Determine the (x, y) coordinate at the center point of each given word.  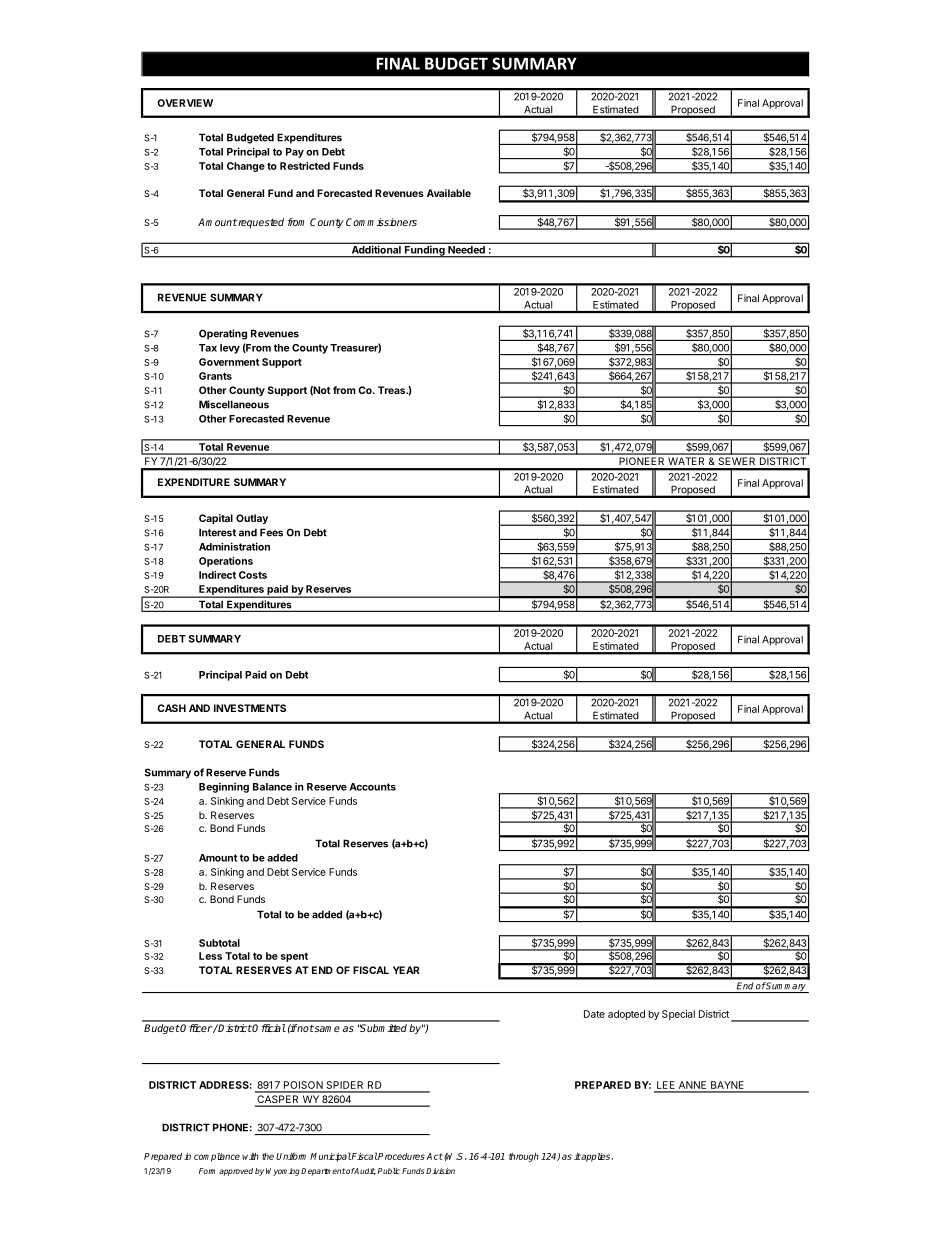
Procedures (401, 1156)
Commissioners (381, 222)
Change (246, 167)
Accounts (372, 787)
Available (449, 193)
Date (594, 1014)
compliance (217, 1157)
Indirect (217, 575)
